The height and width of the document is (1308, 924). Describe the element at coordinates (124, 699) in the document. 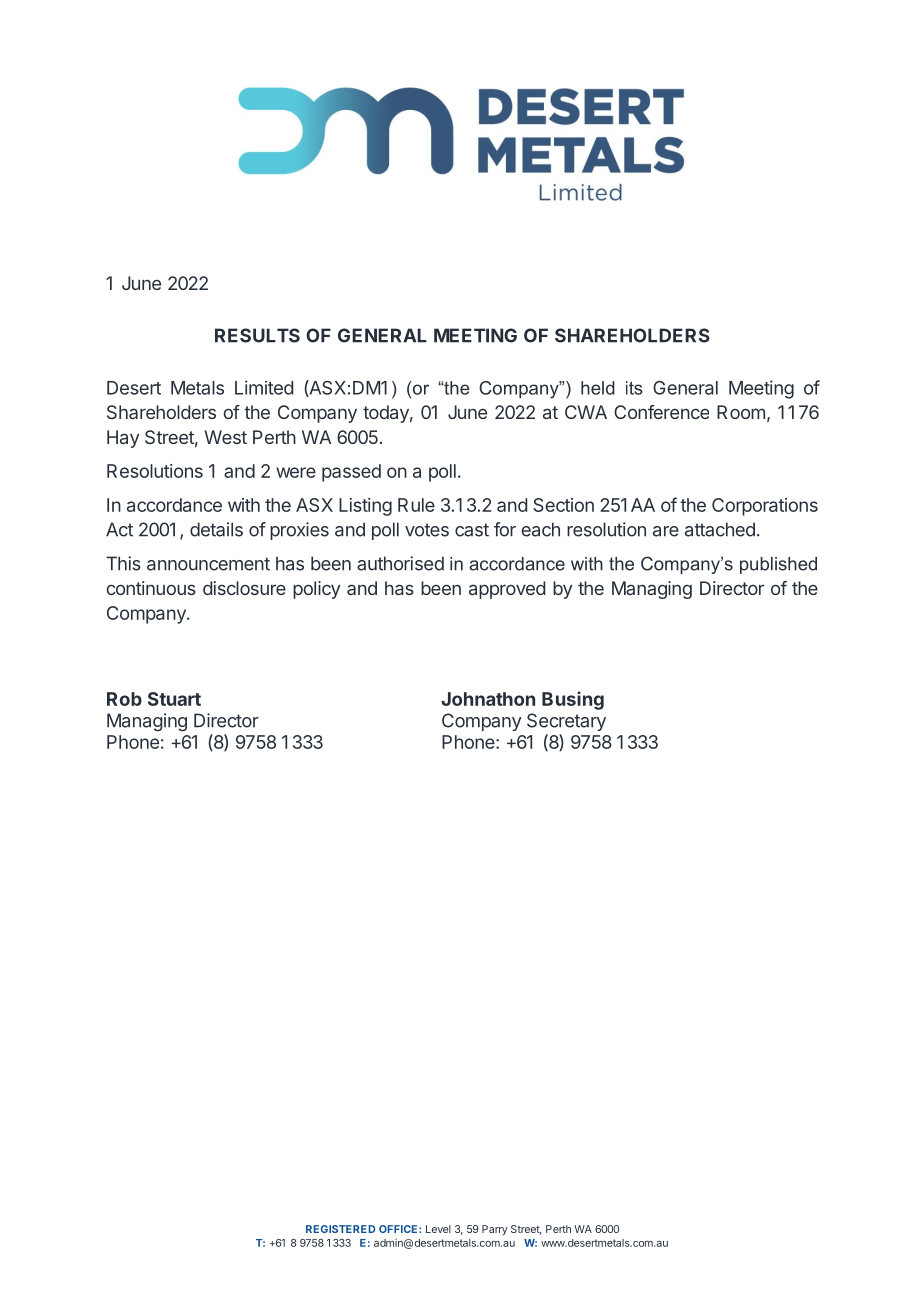

I see `Rob` at that location.
